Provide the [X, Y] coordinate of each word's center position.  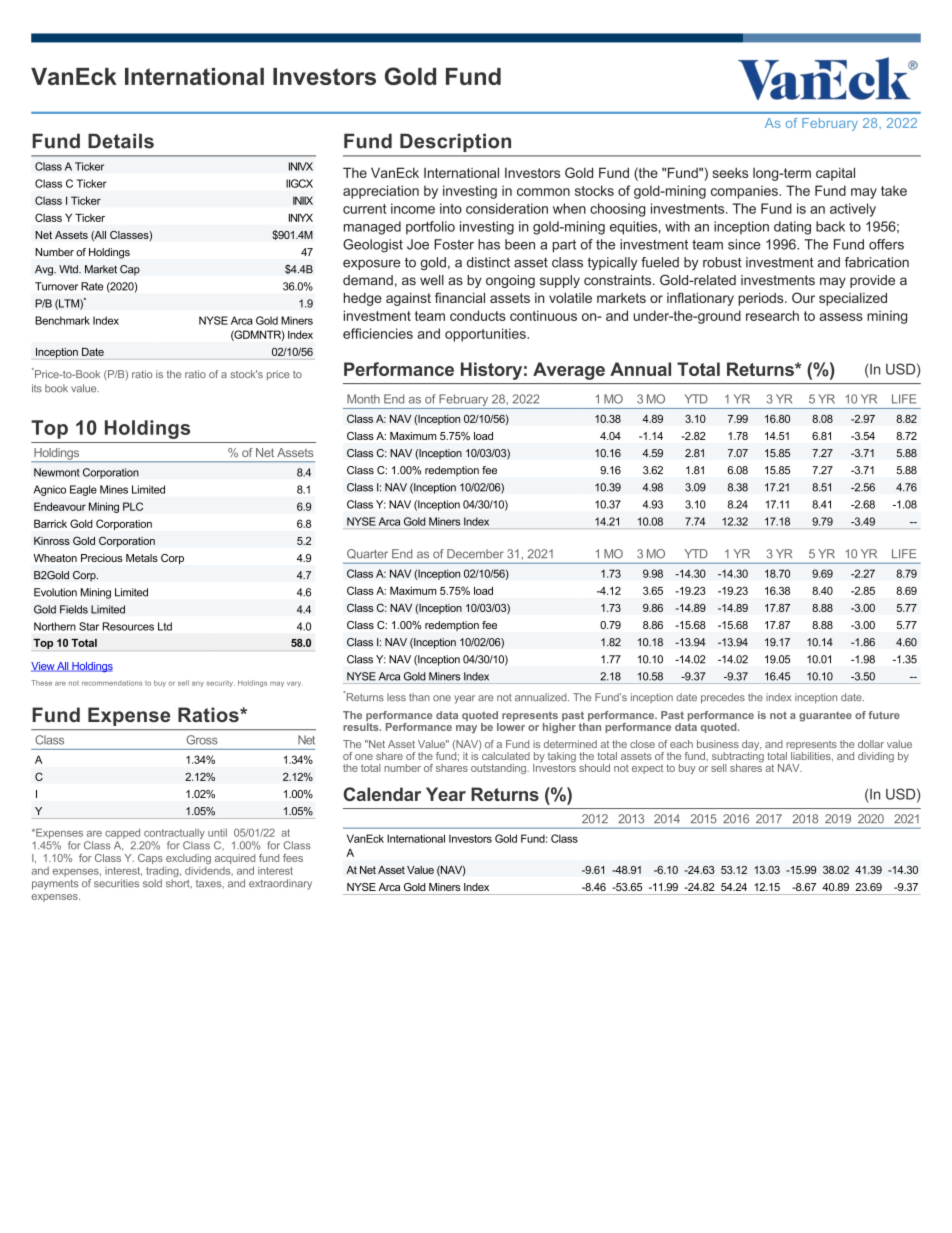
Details [121, 141]
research [772, 315]
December [475, 554]
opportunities [486, 335]
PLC [133, 506]
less [396, 697]
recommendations [112, 683]
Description [455, 143]
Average [569, 371]
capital [835, 174]
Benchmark [62, 320]
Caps [151, 860]
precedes [723, 698]
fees [293, 858]
